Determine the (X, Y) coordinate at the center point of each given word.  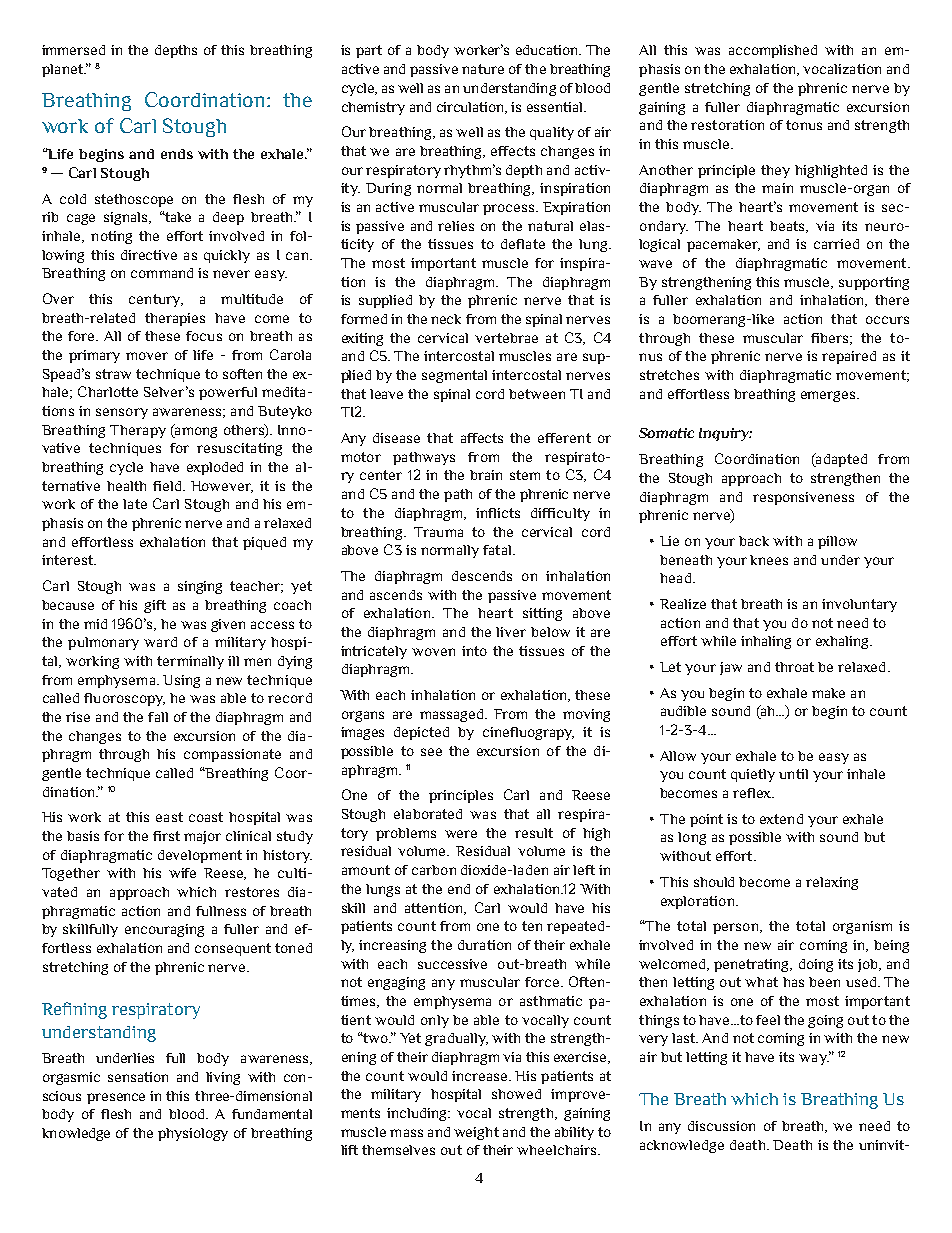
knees (769, 560)
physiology (193, 1134)
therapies (175, 319)
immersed (73, 50)
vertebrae (506, 338)
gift (155, 606)
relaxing (832, 883)
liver (511, 632)
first (166, 836)
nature (483, 69)
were (461, 834)
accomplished (773, 51)
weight (476, 1133)
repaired (849, 357)
